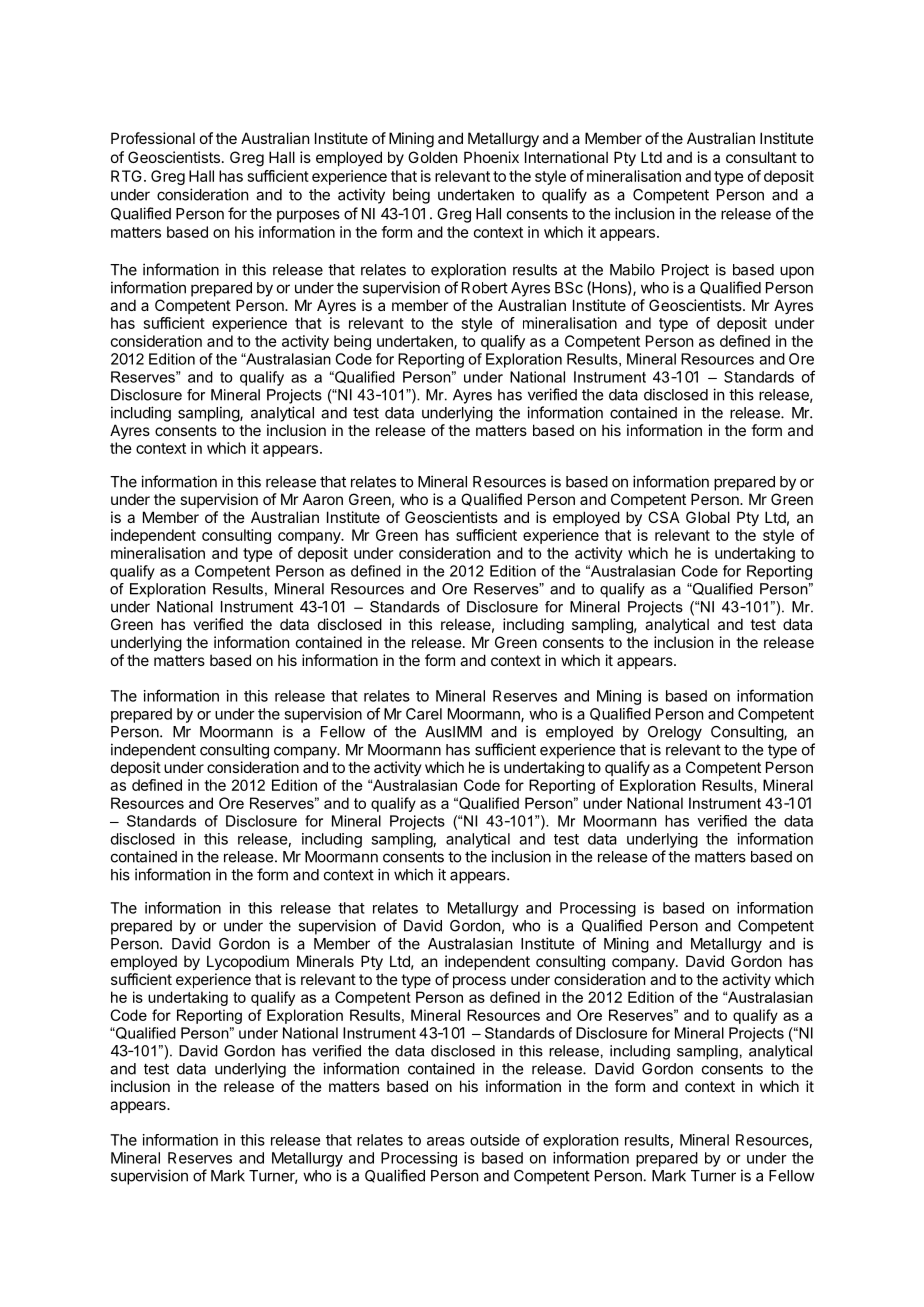 This page has height=1307, width=924. What do you see at coordinates (495, 1140) in the page?
I see `outside` at bounding box center [495, 1140].
